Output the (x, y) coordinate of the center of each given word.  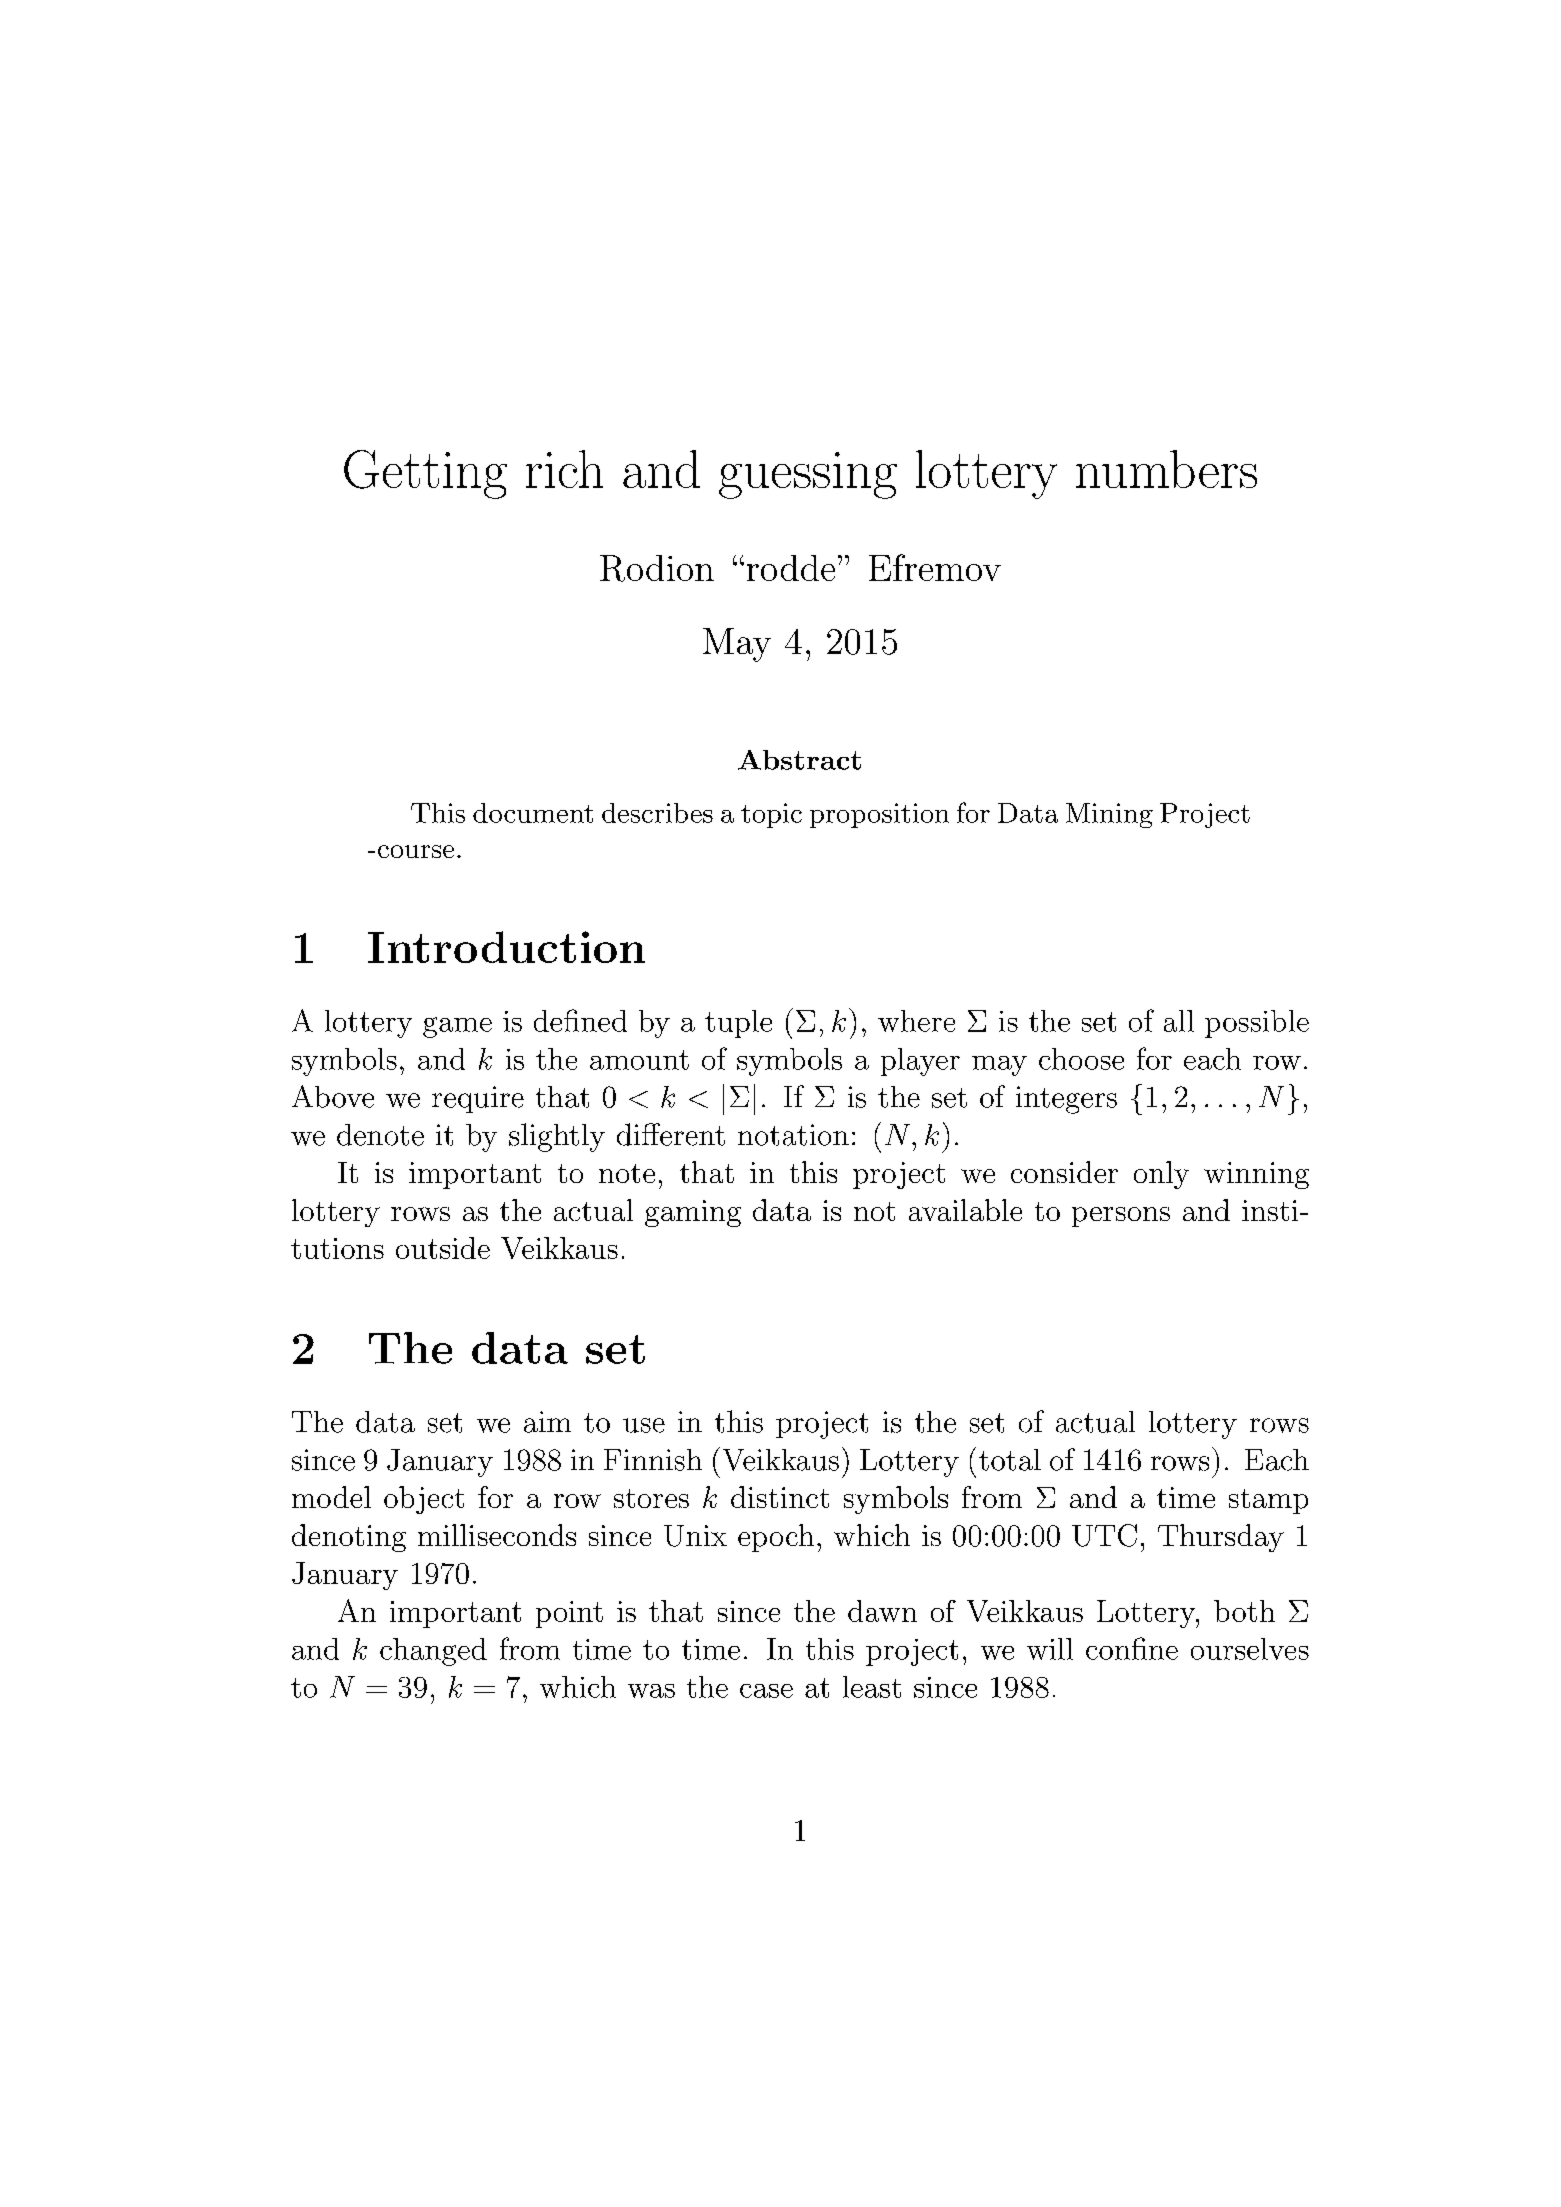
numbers (1166, 469)
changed (433, 1652)
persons (1121, 1217)
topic (771, 815)
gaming (693, 1213)
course (416, 851)
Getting (425, 474)
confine (1132, 1648)
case (766, 1691)
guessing (808, 475)
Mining (1109, 815)
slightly (557, 1137)
